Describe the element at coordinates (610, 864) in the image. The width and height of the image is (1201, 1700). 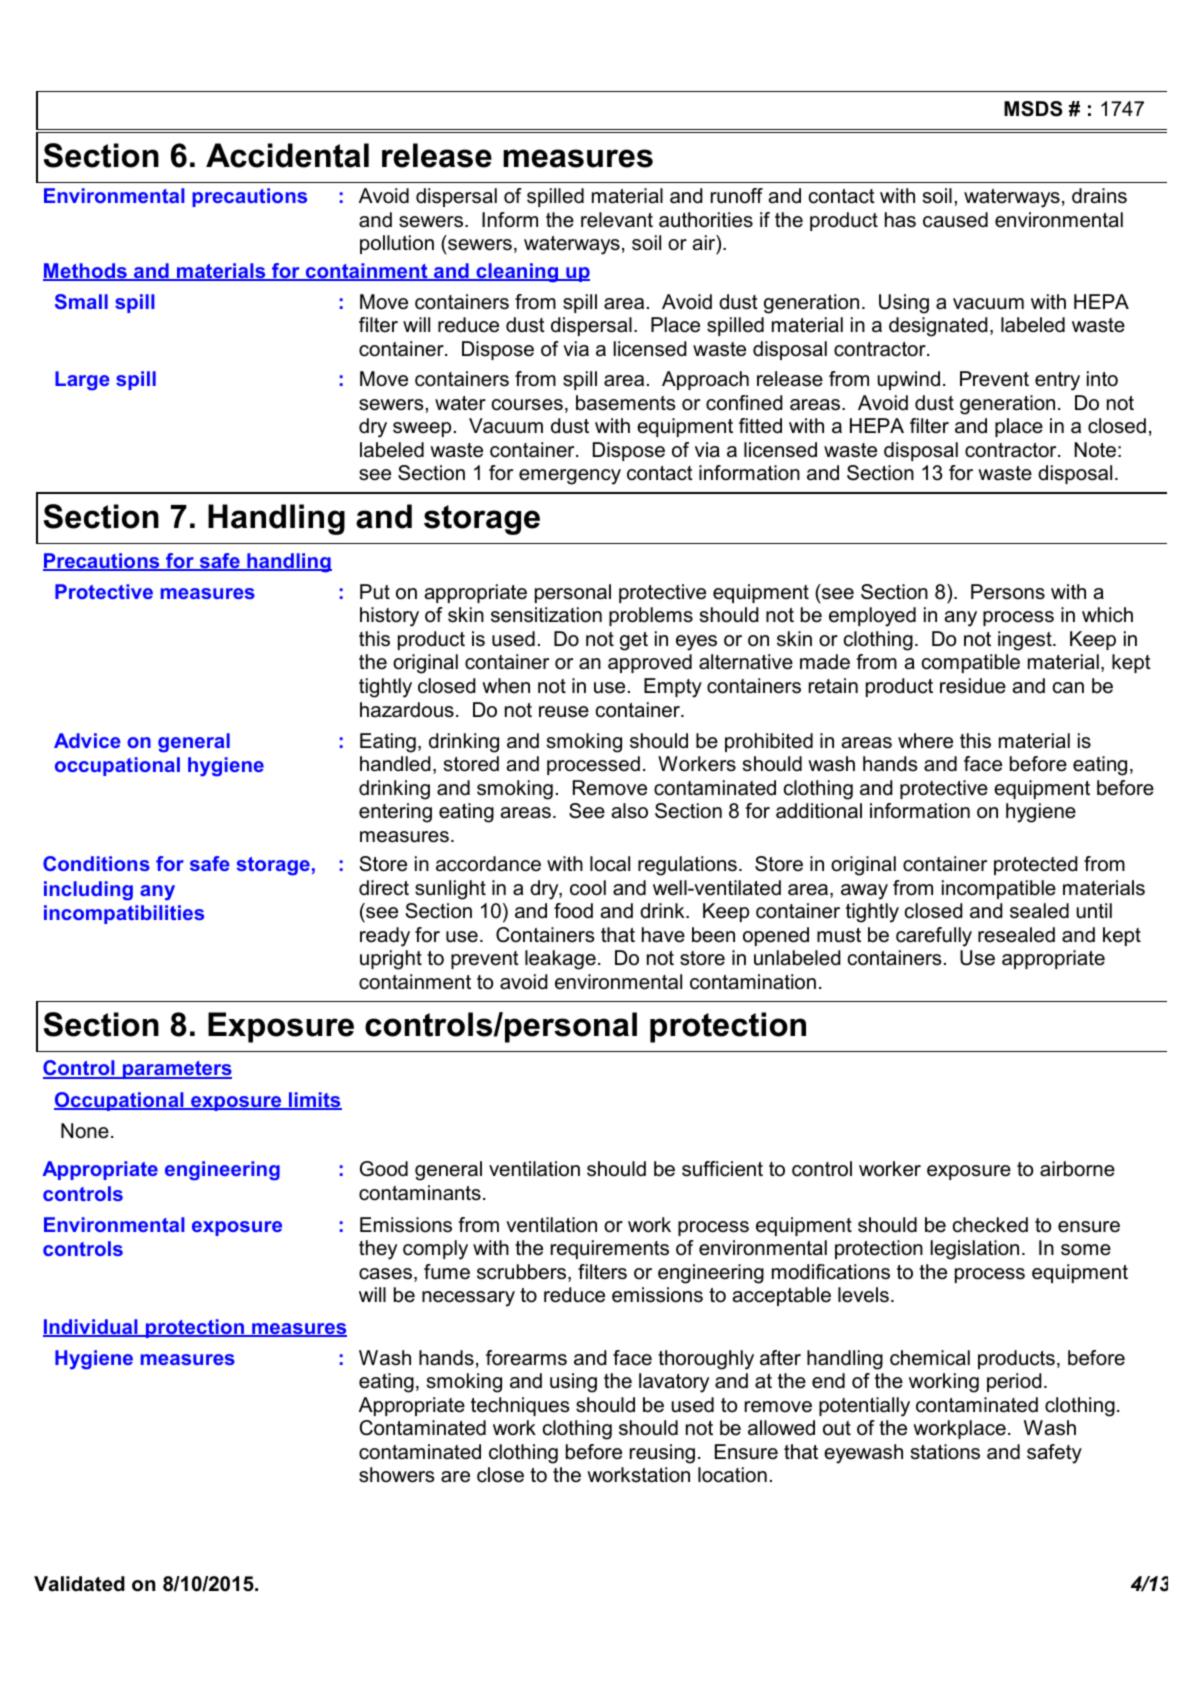
I see `local` at that location.
